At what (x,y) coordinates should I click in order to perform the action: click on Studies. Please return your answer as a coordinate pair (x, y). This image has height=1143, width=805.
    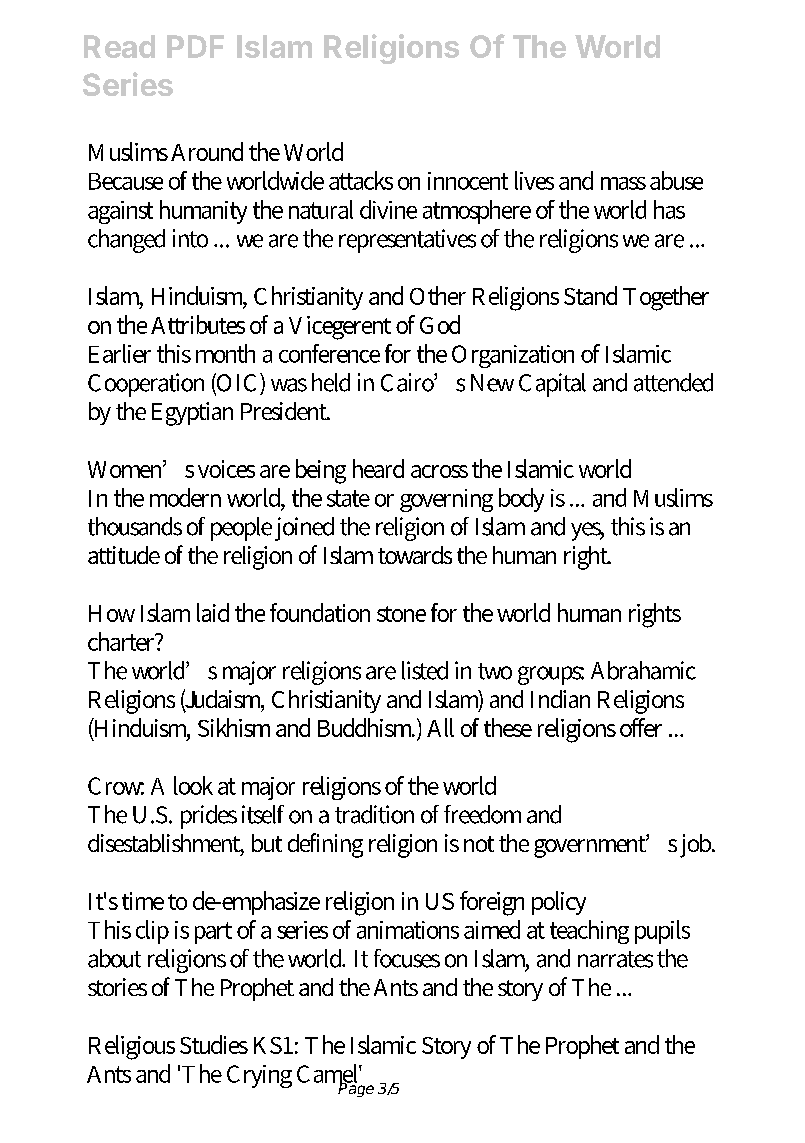
    Looking at the image, I should click on (214, 1044).
